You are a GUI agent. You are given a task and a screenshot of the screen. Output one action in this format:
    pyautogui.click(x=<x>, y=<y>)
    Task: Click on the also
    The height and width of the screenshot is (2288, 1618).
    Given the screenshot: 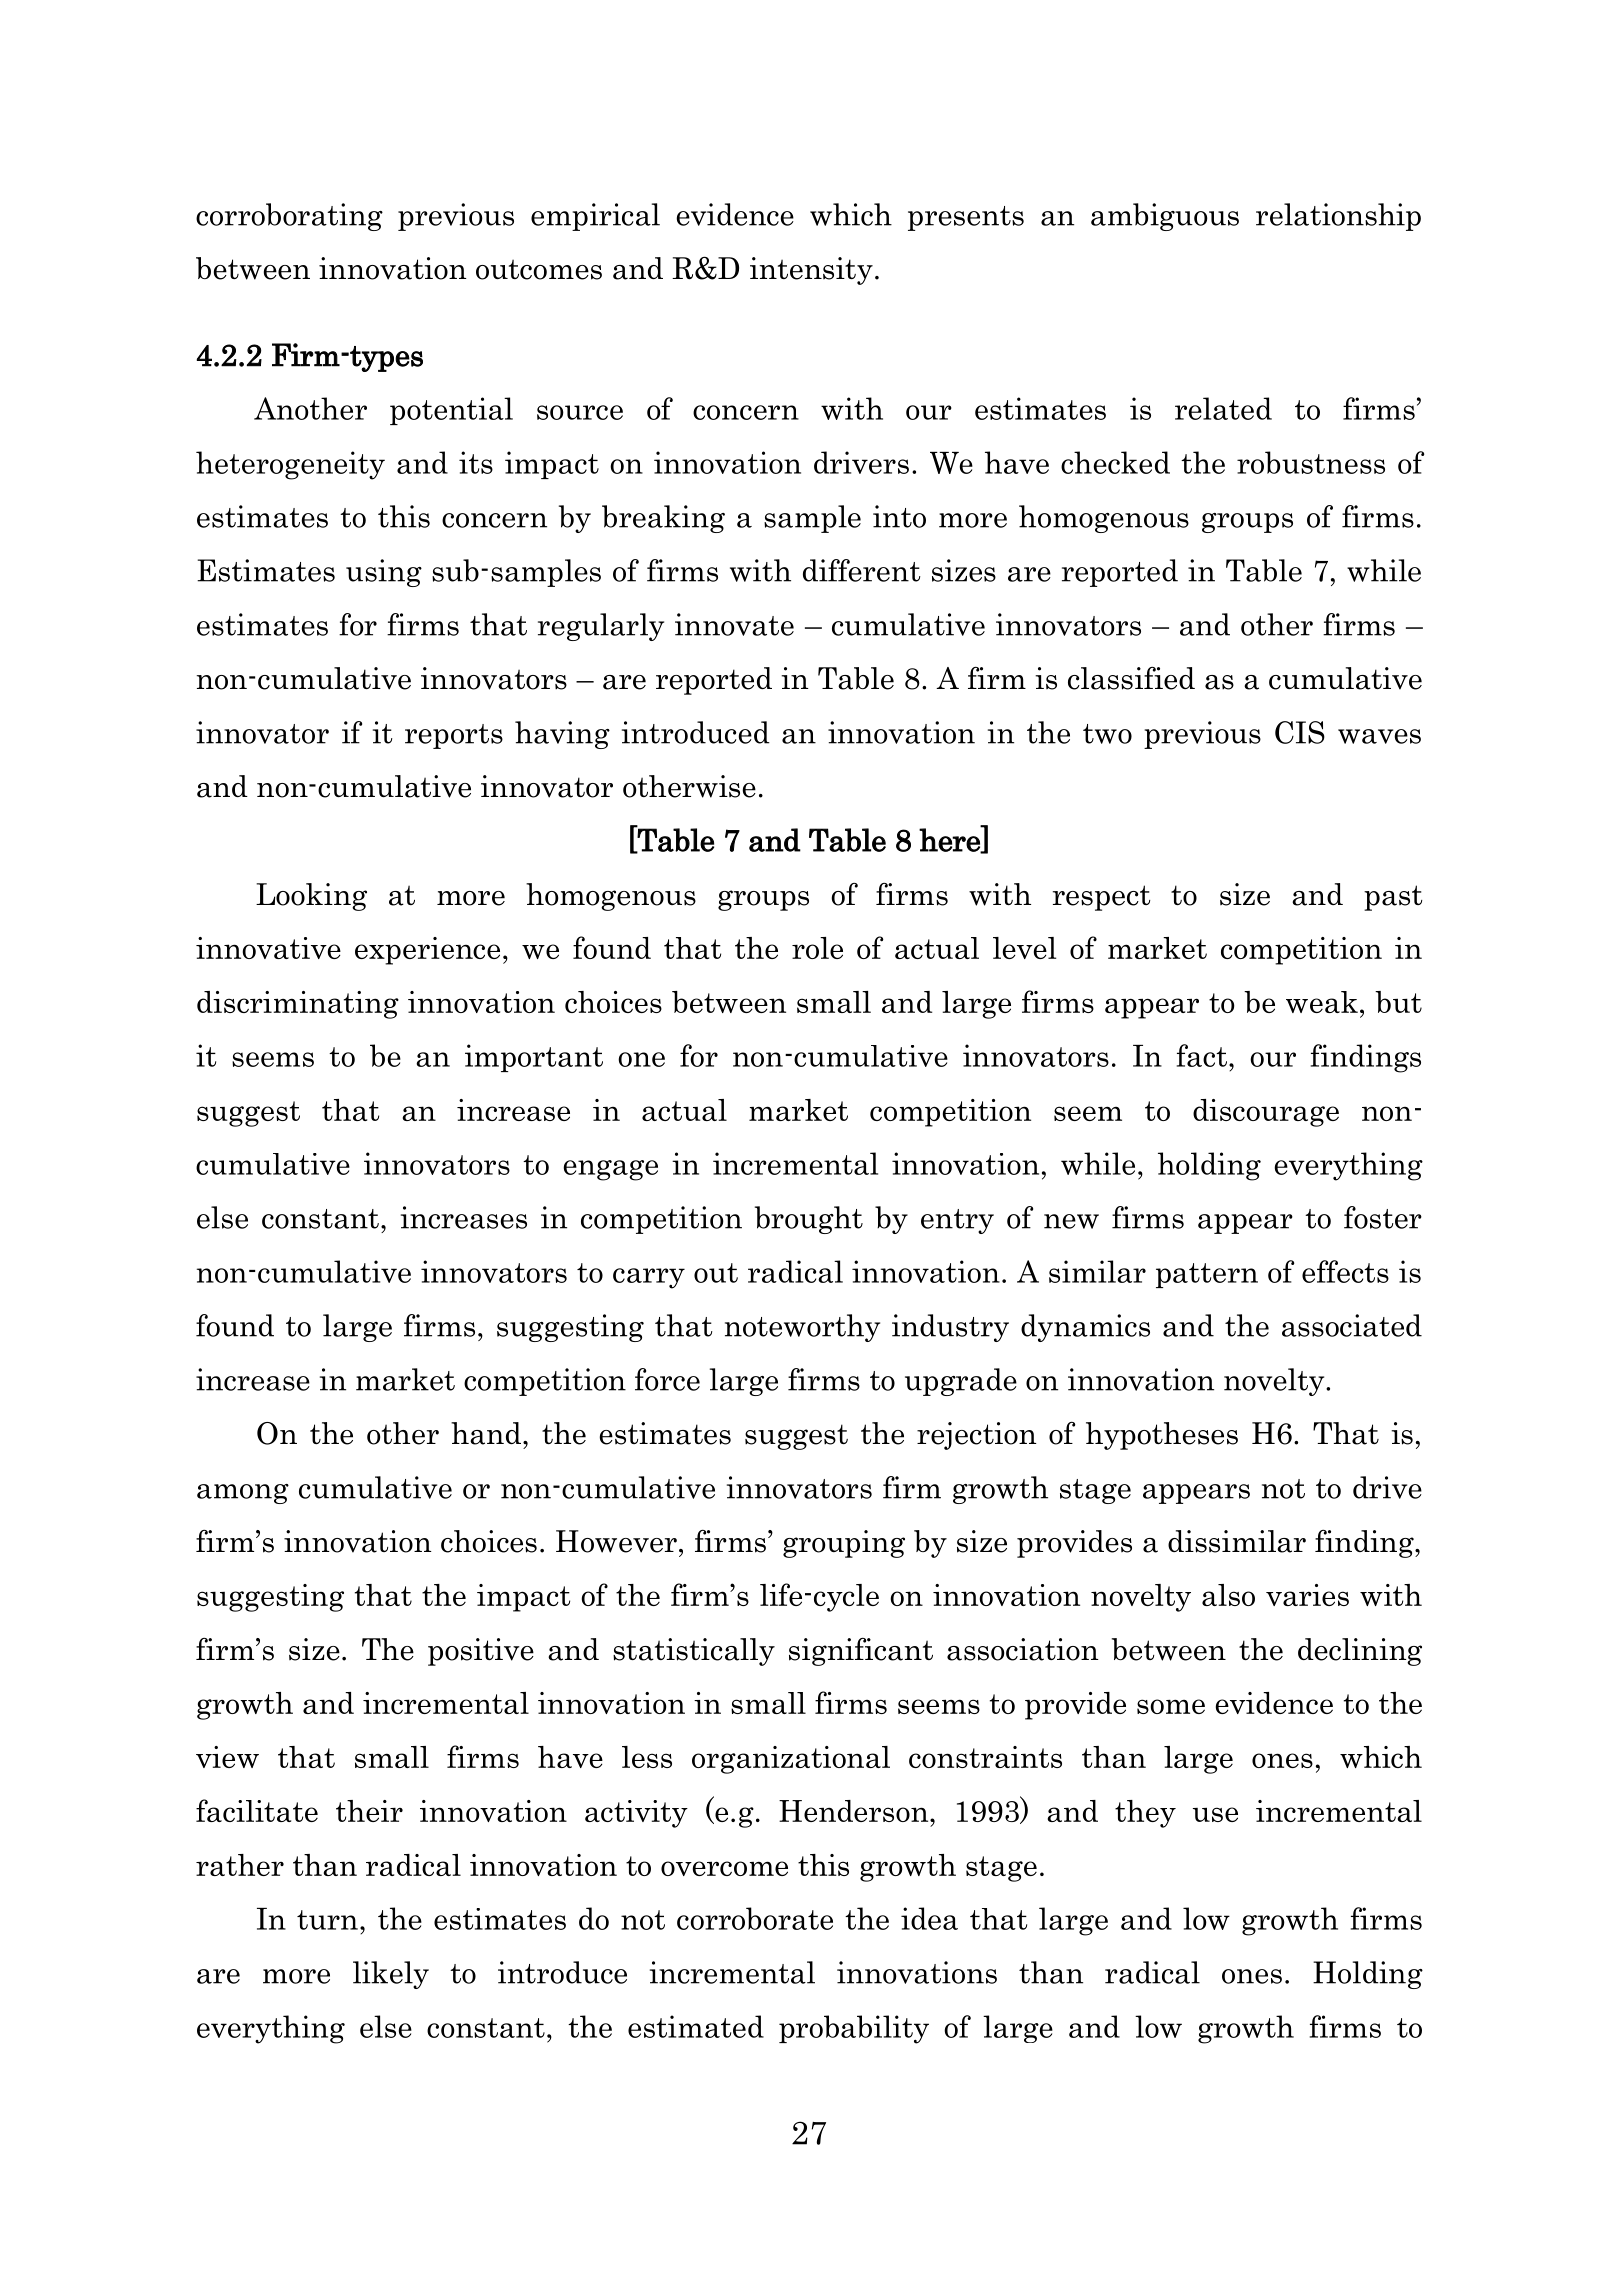 What is the action you would take?
    pyautogui.click(x=1228, y=1595)
